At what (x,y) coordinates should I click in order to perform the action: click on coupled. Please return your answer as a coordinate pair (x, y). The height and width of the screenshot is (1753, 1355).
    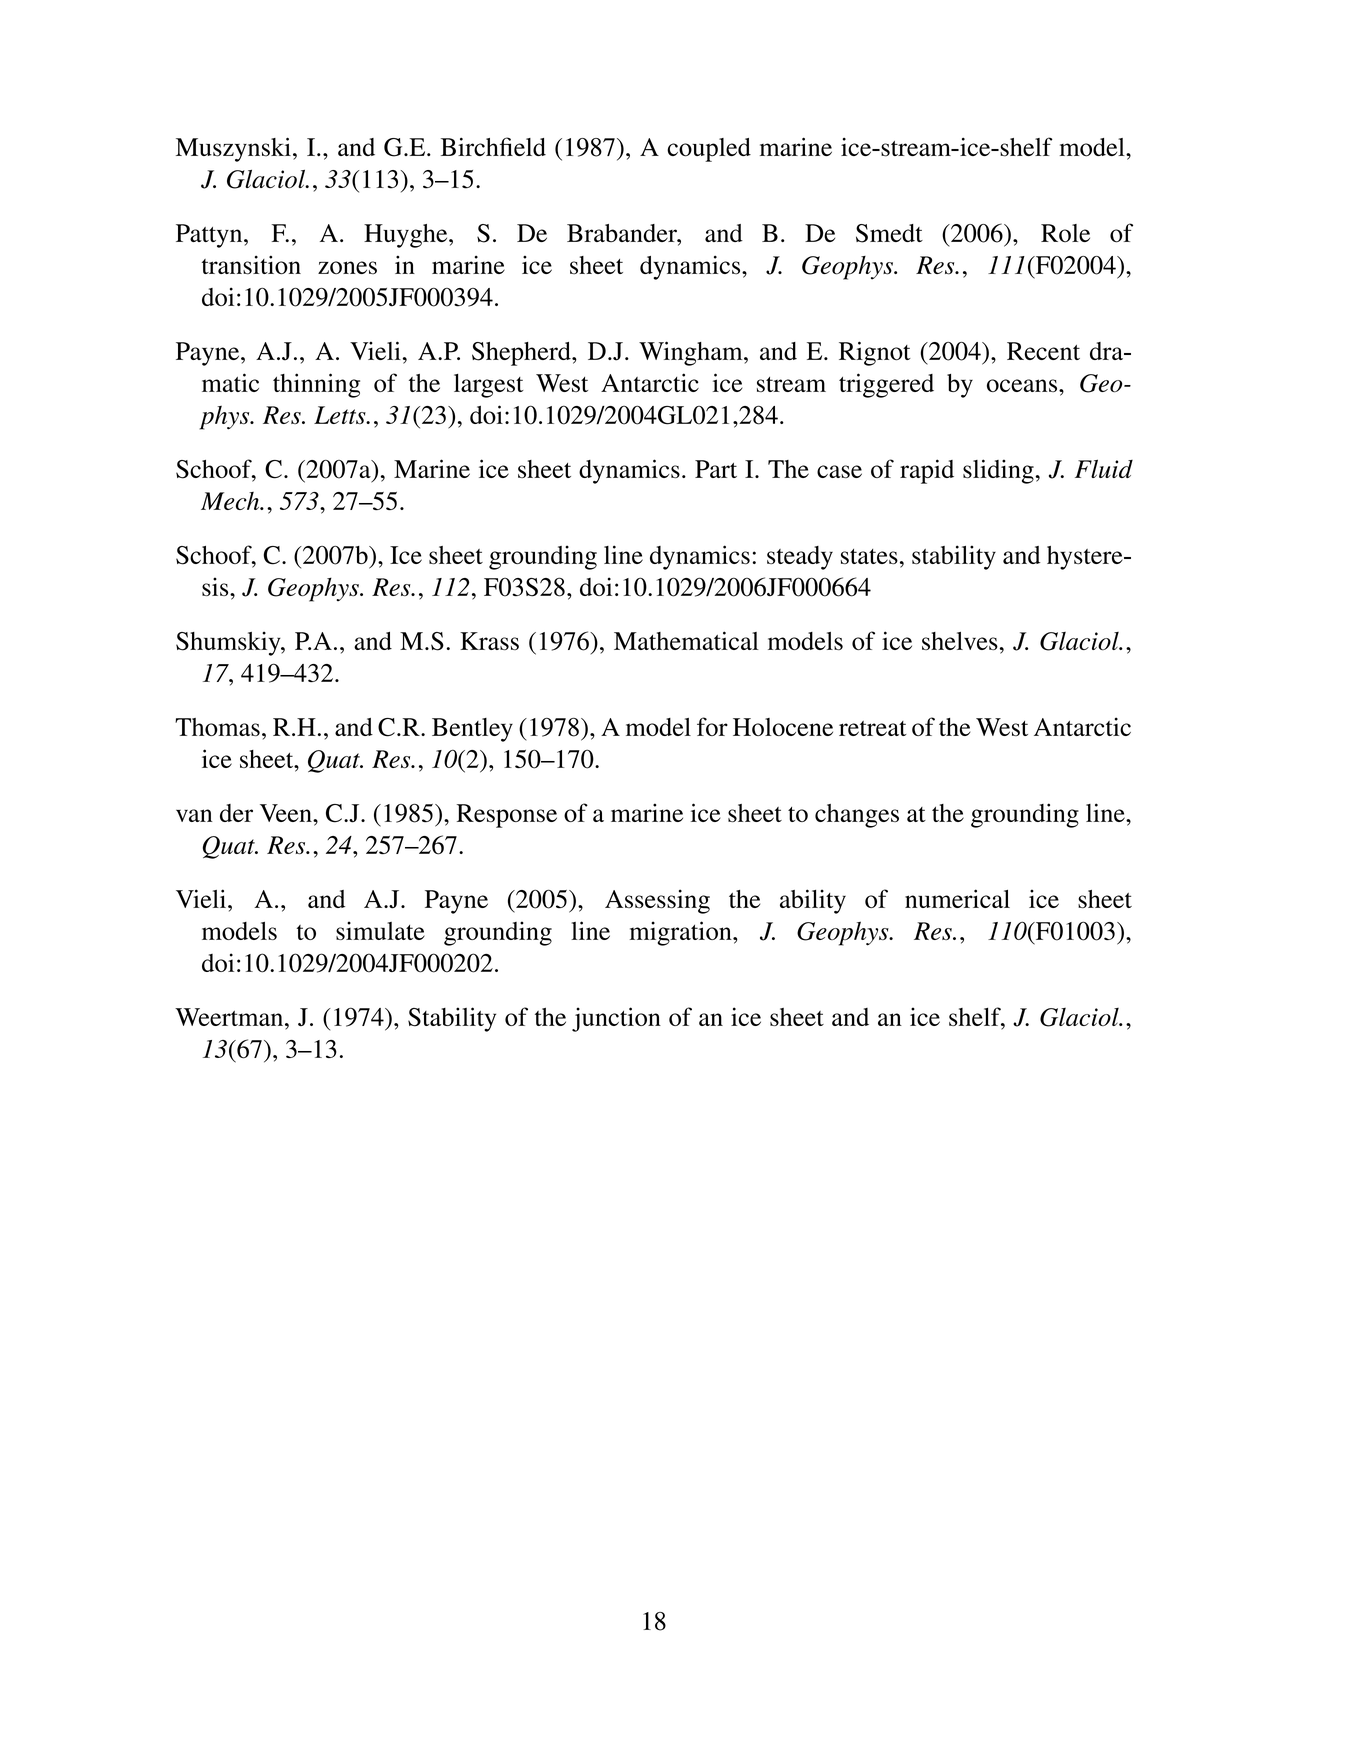
    Looking at the image, I should click on (709, 150).
